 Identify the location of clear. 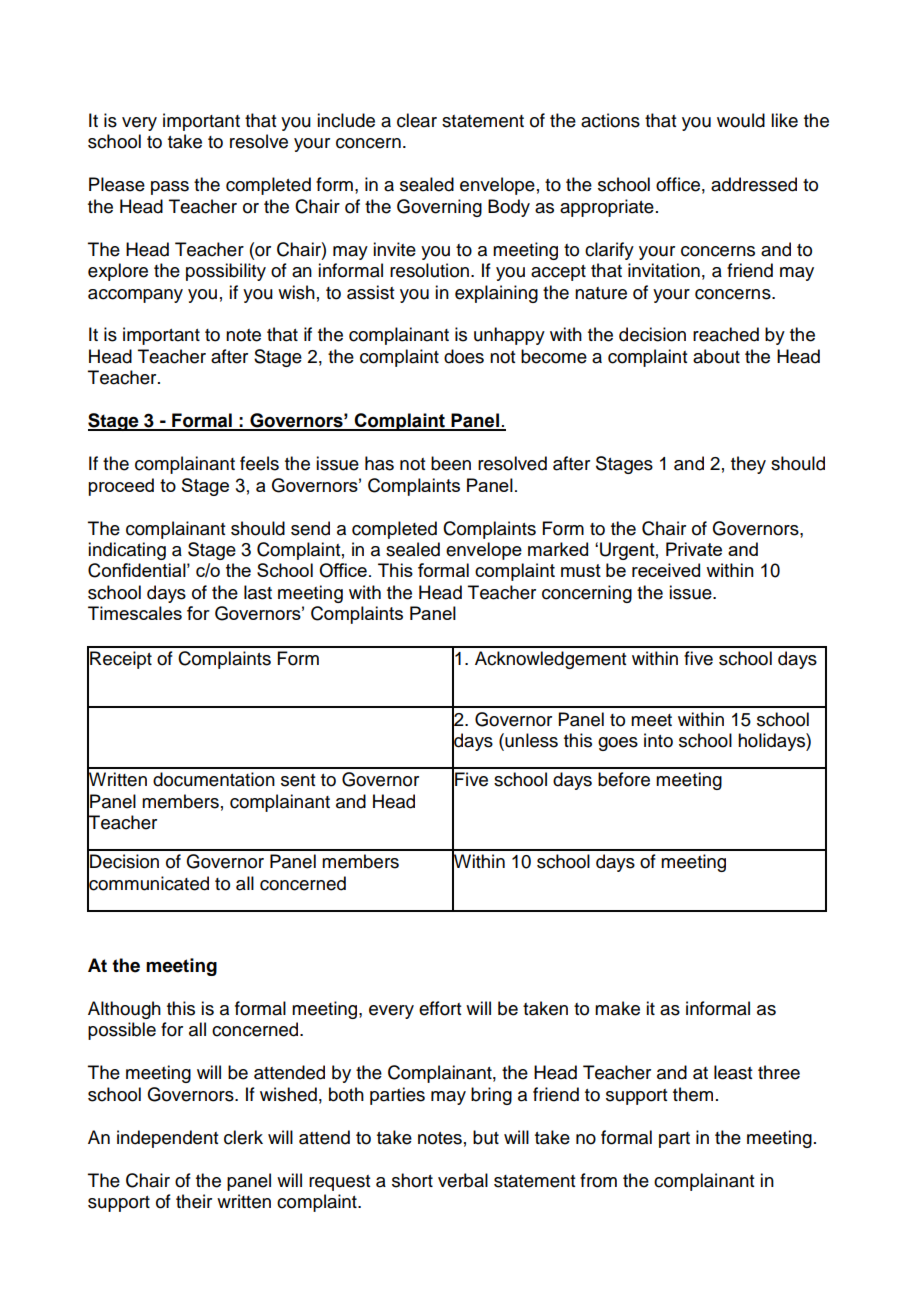
(417, 120).
